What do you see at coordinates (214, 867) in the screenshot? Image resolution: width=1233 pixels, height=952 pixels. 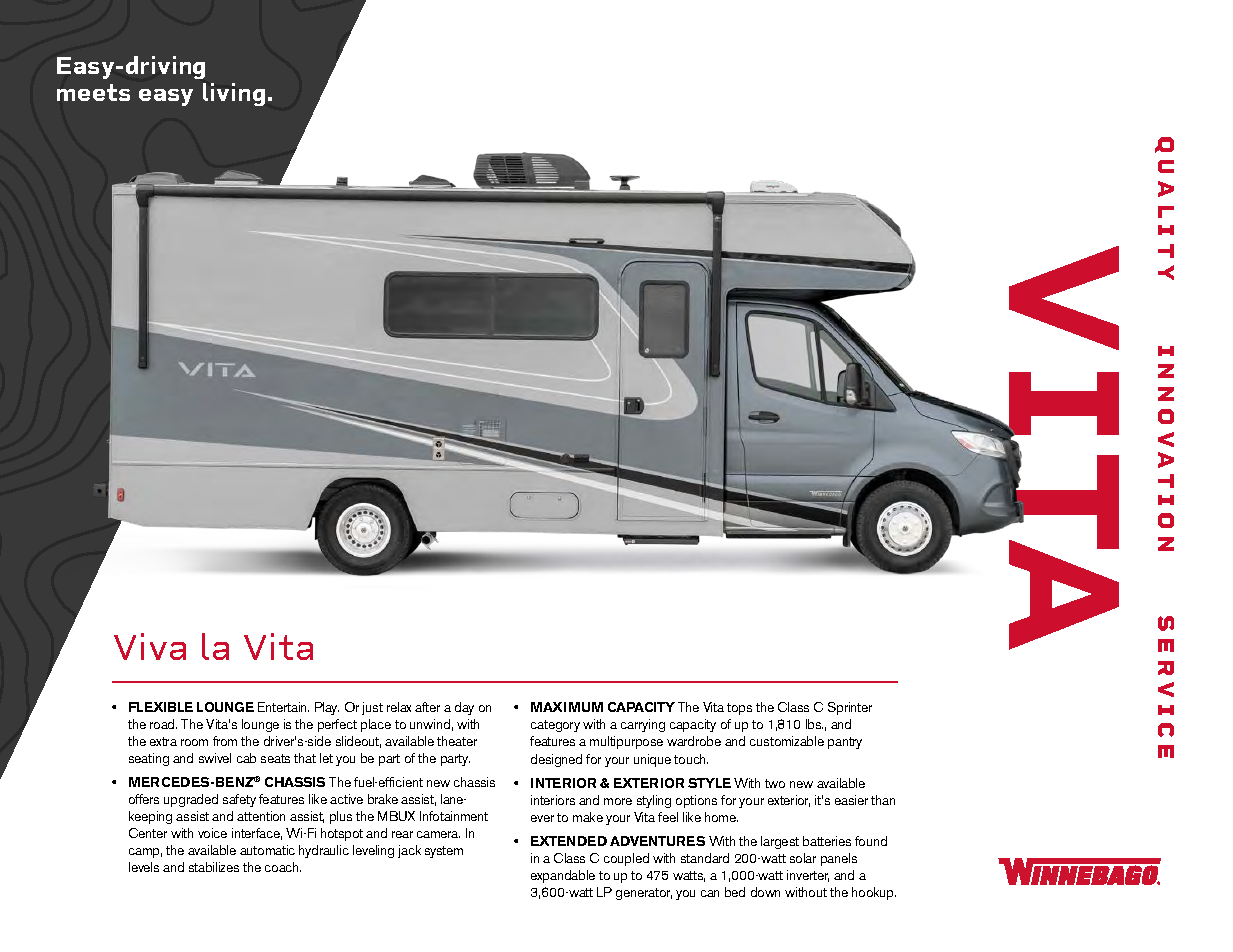 I see `stabilizes` at bounding box center [214, 867].
